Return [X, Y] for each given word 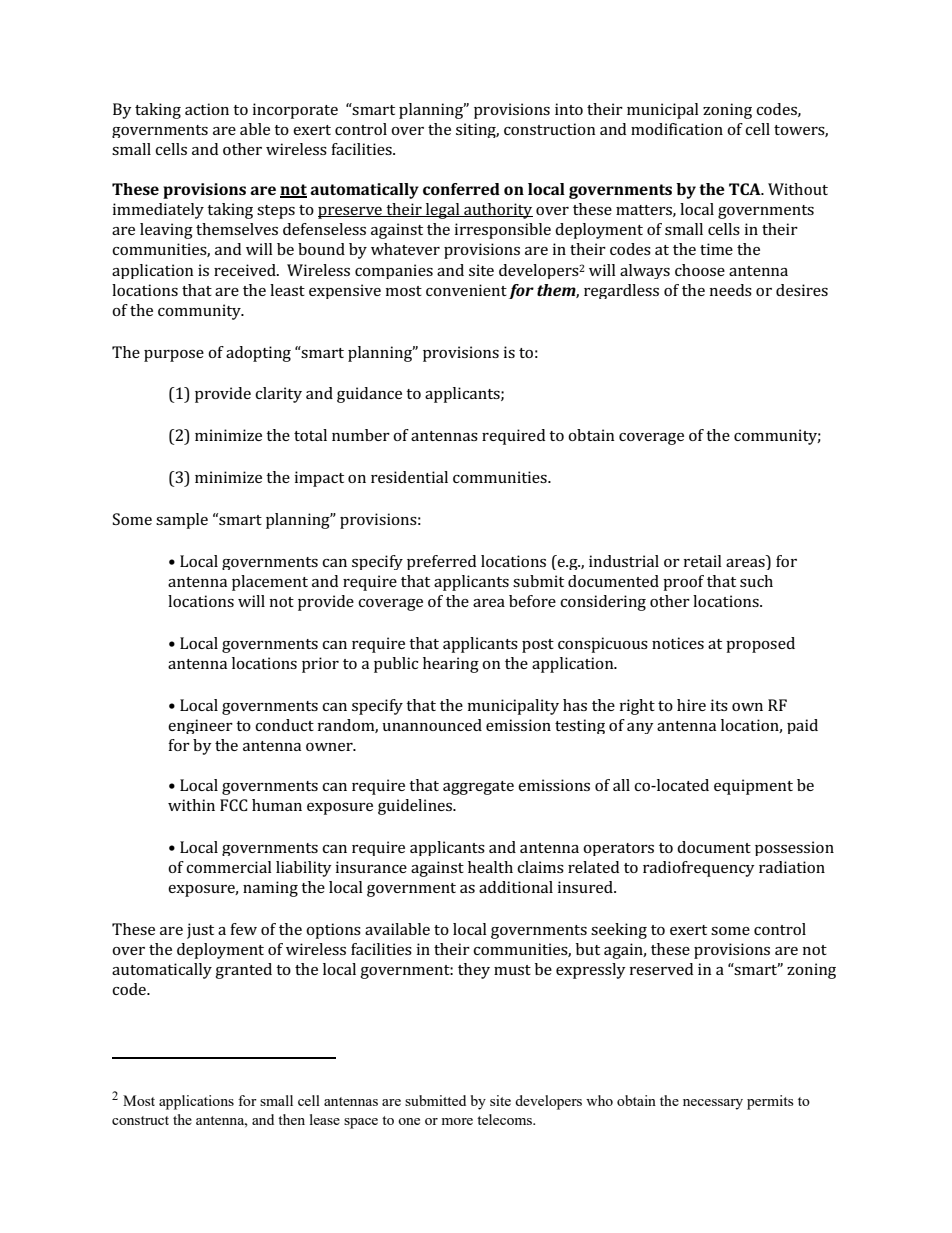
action [207, 109]
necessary [713, 1104]
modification [677, 129]
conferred [461, 189]
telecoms [506, 1119]
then [291, 1119]
